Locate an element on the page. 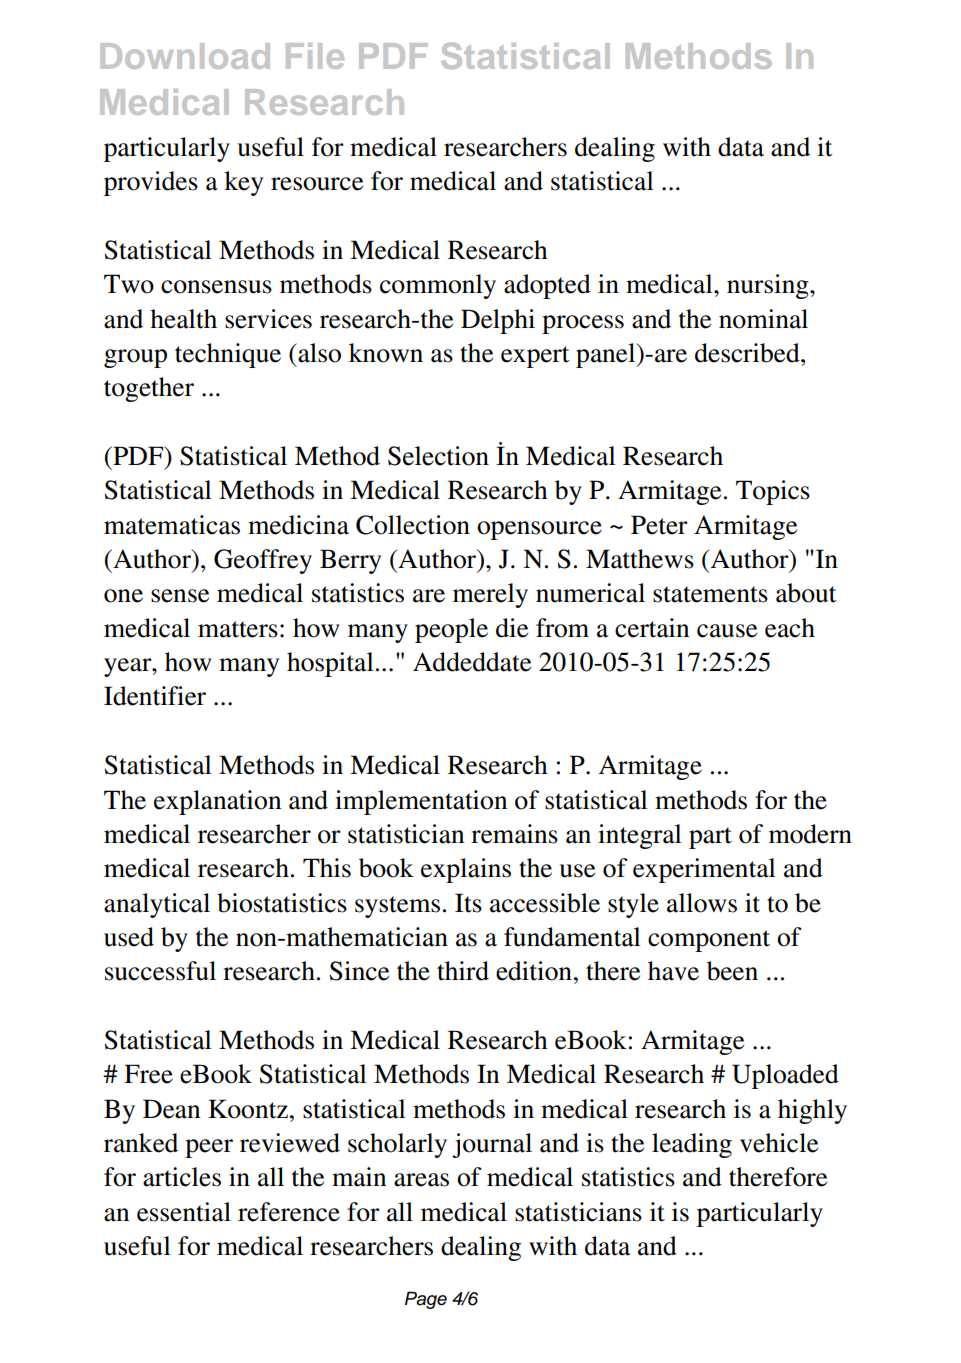  been is located at coordinates (732, 971).
